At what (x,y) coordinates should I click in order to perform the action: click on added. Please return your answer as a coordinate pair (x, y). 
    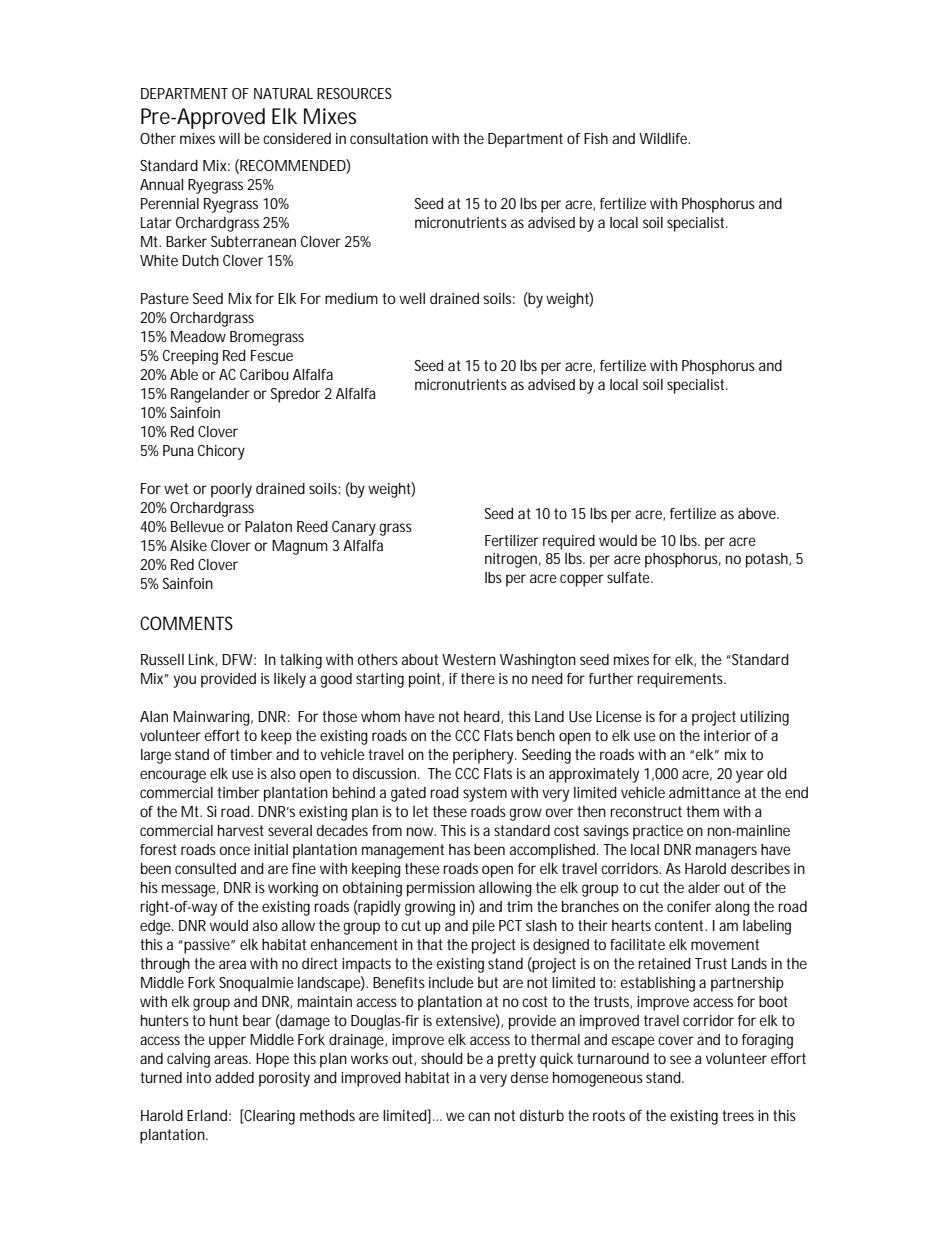
    Looking at the image, I should click on (234, 1077).
